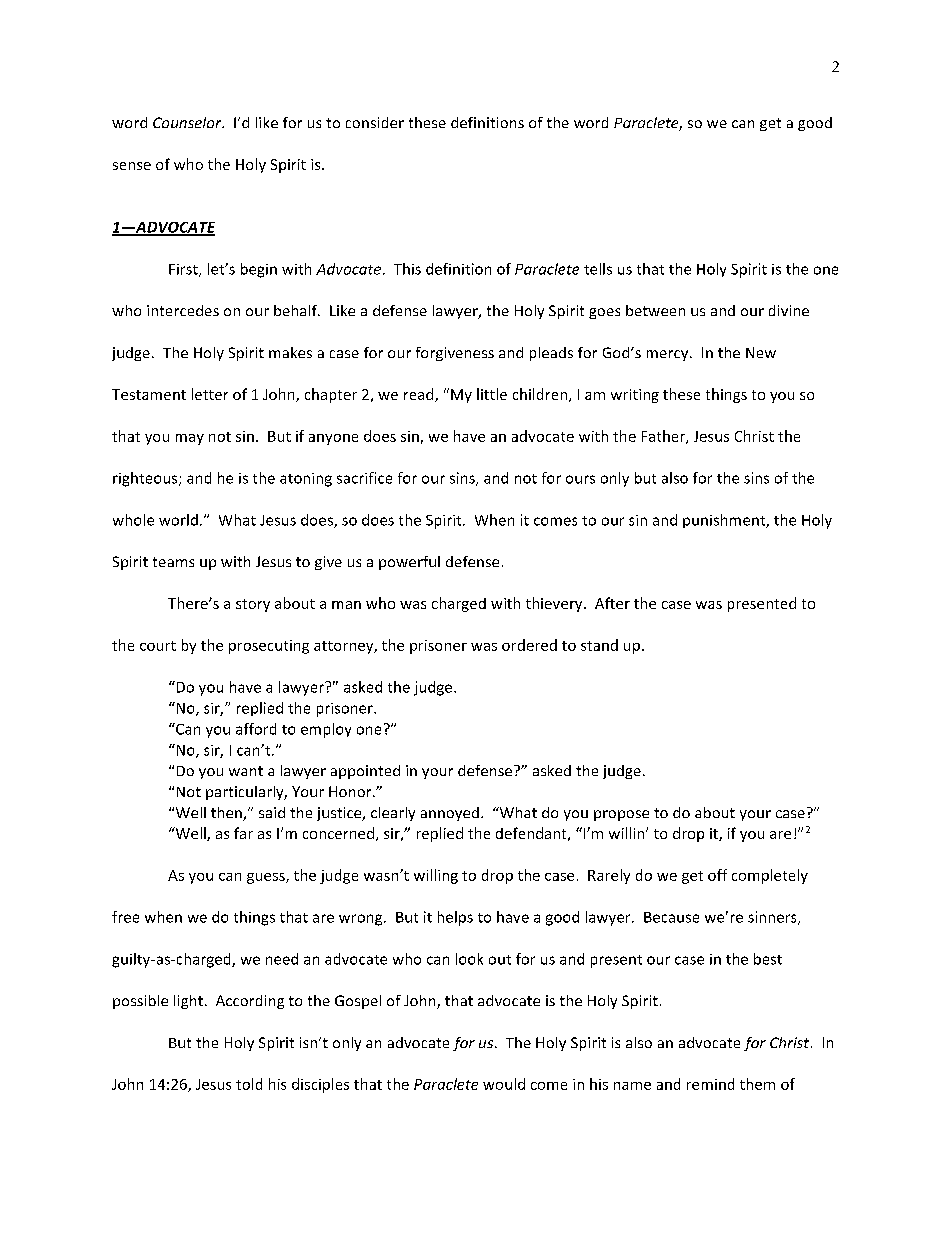 This screenshot has width=952, height=1233. Describe the element at coordinates (227, 814) in the screenshot. I see `then` at that location.
